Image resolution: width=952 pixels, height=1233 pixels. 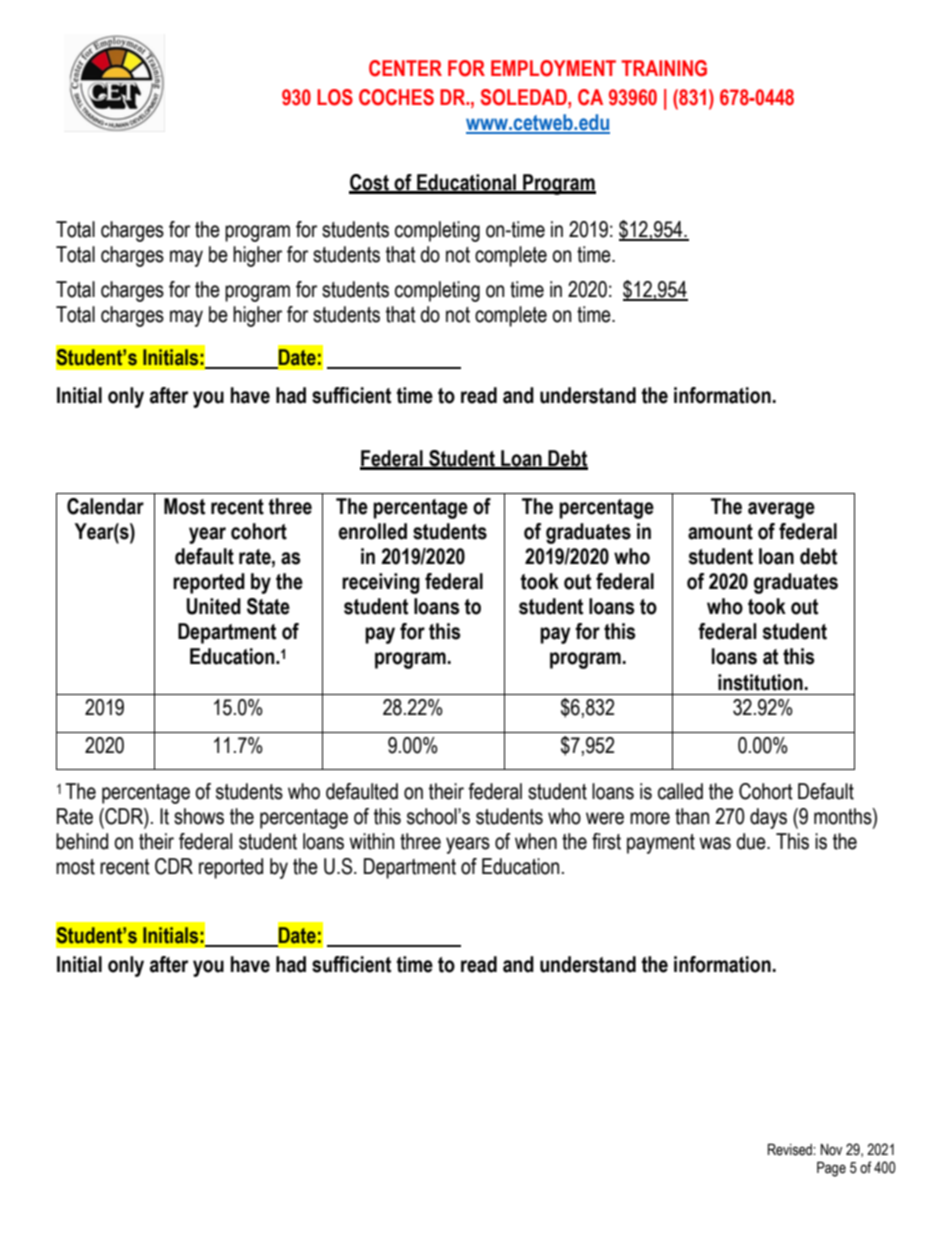 I want to click on days, so click(x=768, y=818).
